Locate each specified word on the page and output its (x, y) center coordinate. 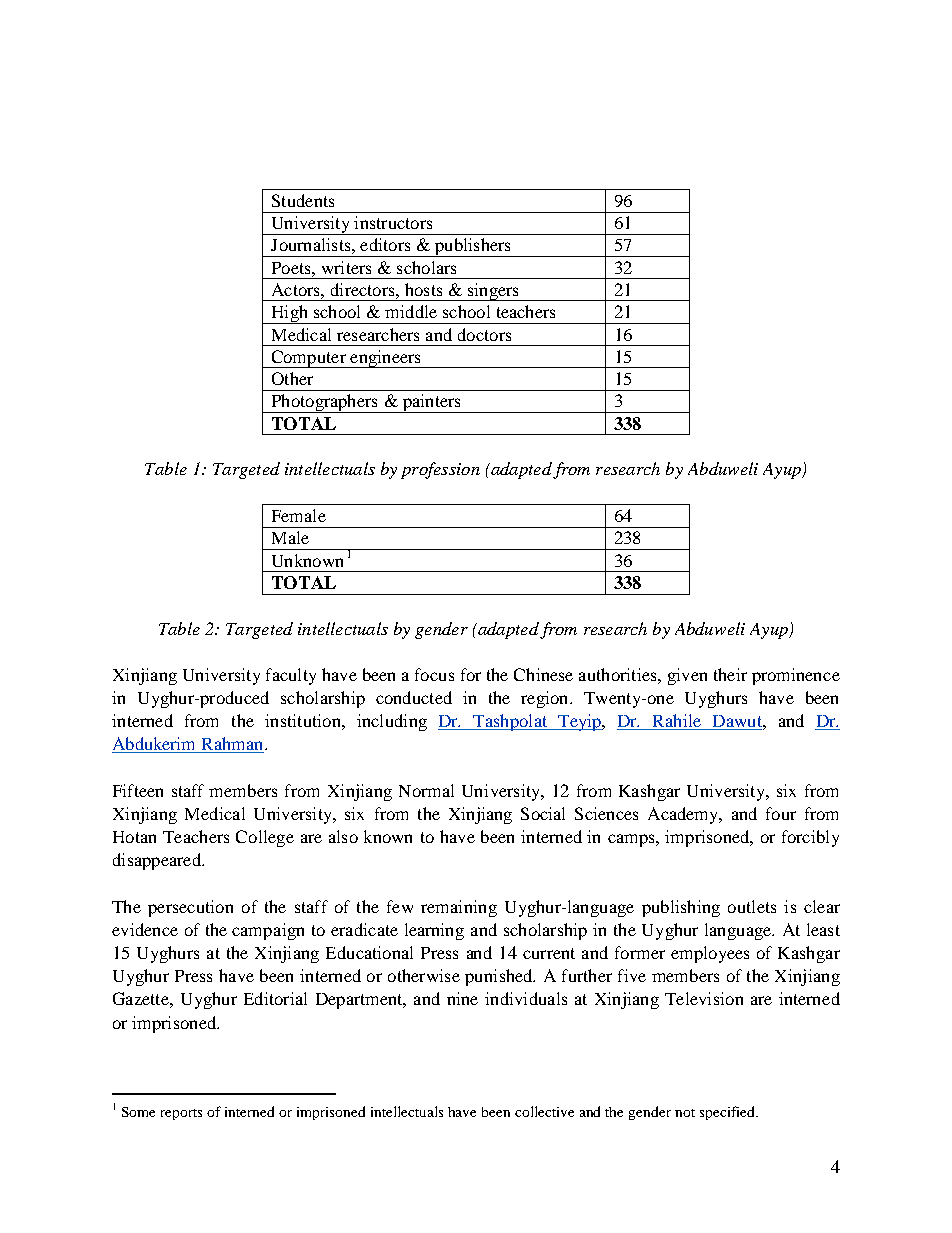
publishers (473, 247)
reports (181, 1114)
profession (440, 470)
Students (303, 200)
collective (544, 1111)
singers (493, 292)
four (781, 813)
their (730, 674)
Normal (426, 790)
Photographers (324, 403)
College (265, 838)
